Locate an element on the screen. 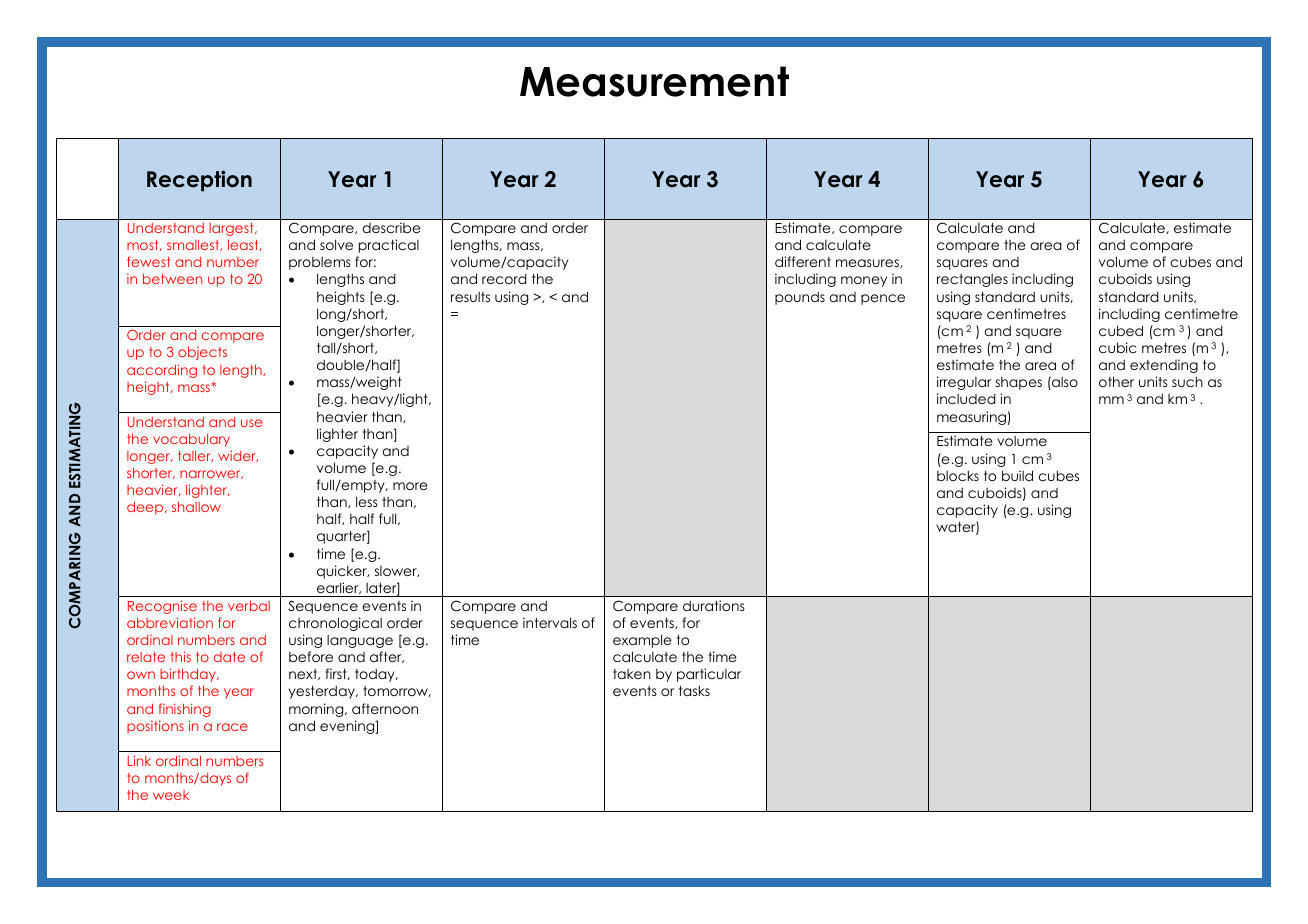 The height and width of the screenshot is (924, 1308). week is located at coordinates (171, 795).
